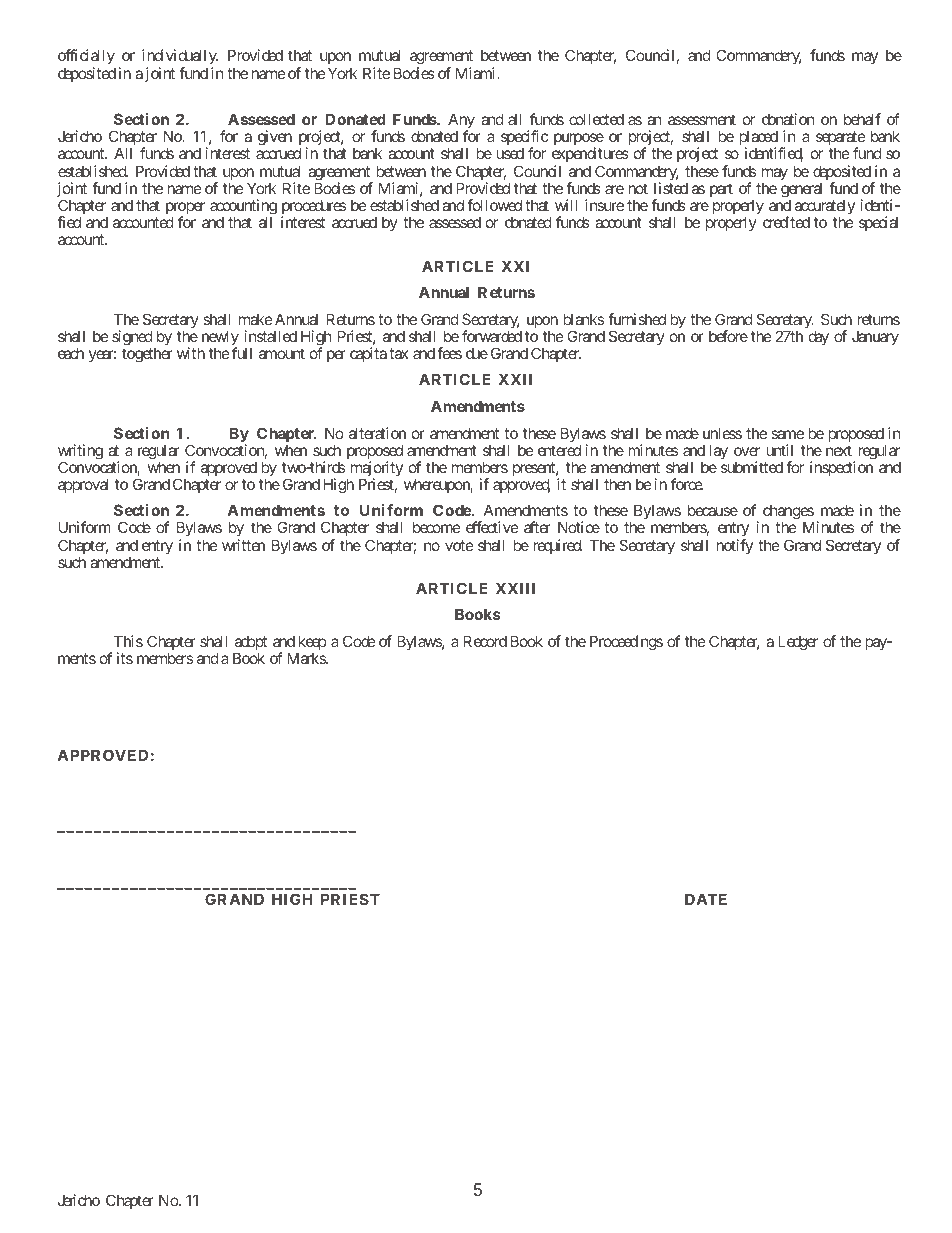  I want to click on submitted, so click(752, 467).
